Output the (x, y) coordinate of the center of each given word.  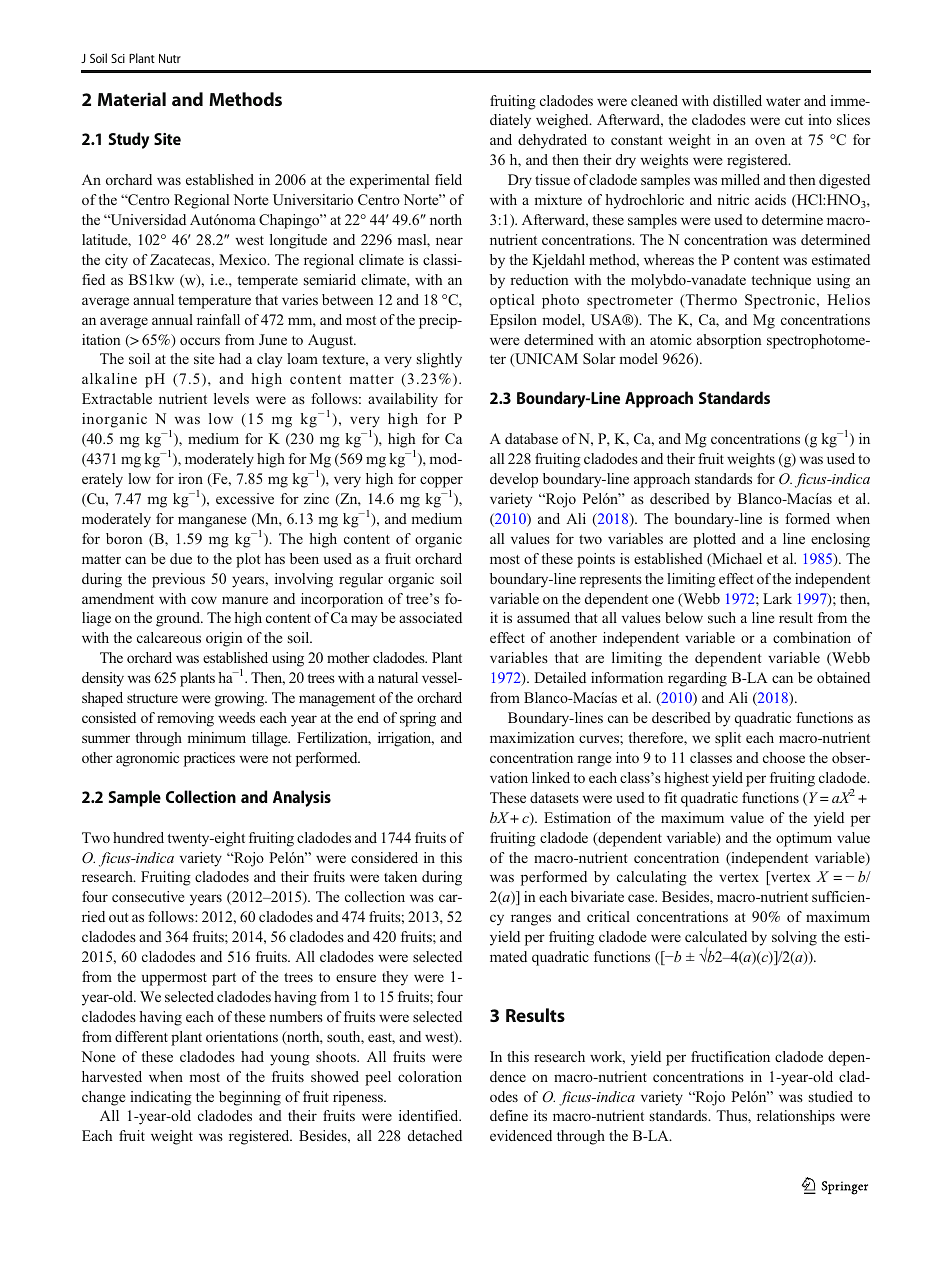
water (783, 101)
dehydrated (552, 141)
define (509, 1115)
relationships (796, 1117)
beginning (250, 1098)
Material (132, 99)
